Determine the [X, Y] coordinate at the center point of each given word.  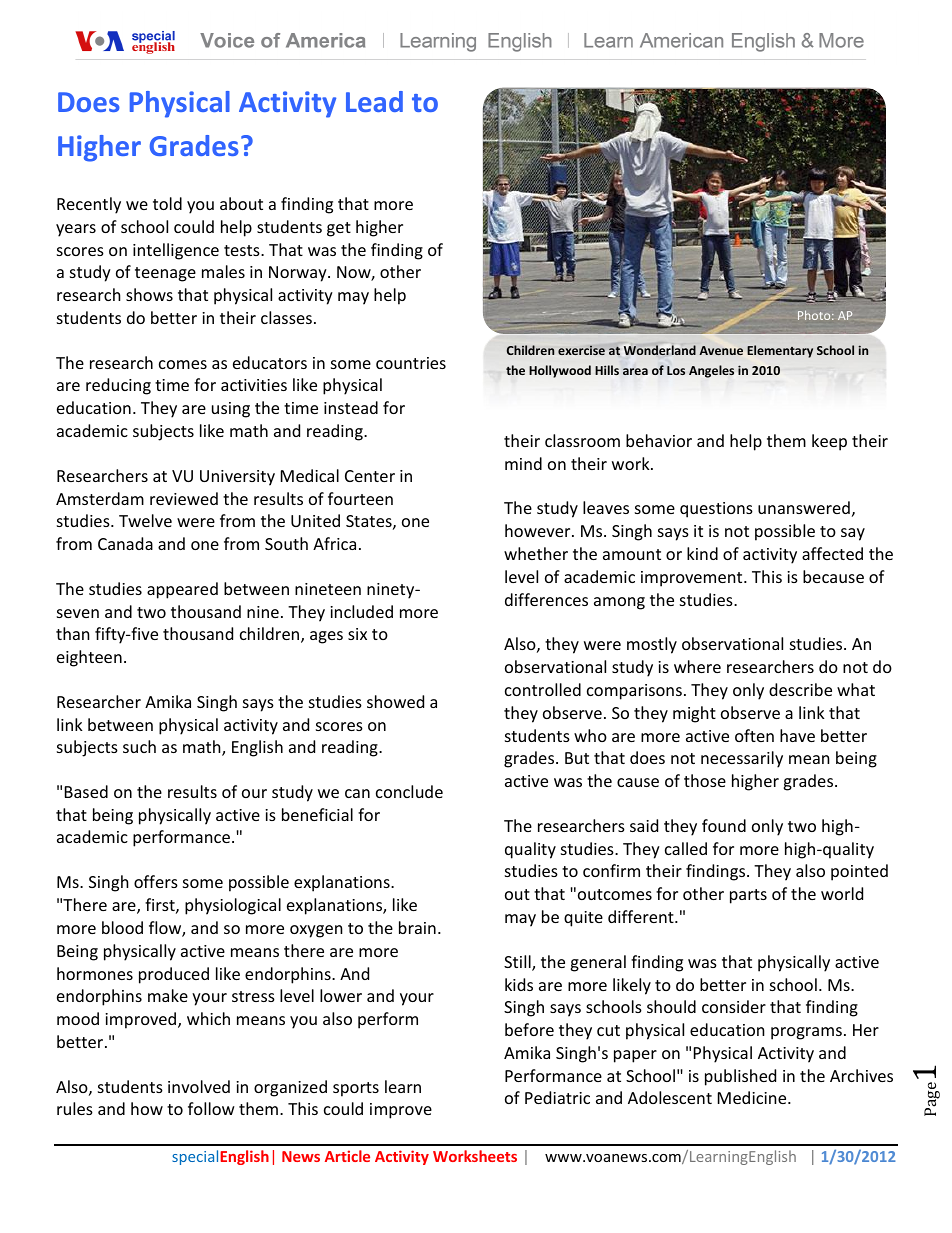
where [697, 666]
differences [546, 599]
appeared [182, 590]
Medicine [753, 1097]
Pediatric [557, 1097]
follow [211, 1108]
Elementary [780, 351]
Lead [374, 101]
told [167, 203]
